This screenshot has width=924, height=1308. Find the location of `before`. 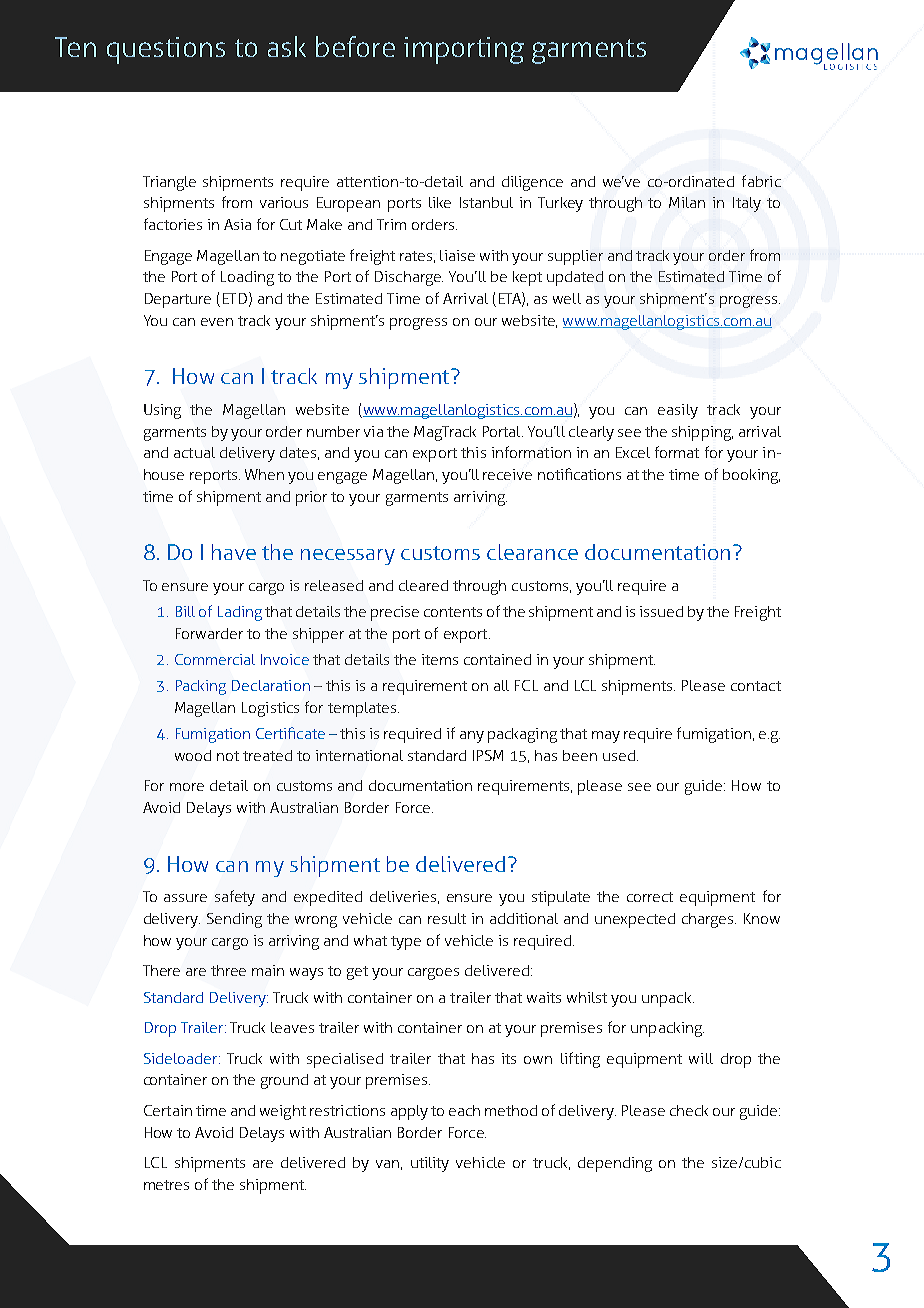

before is located at coordinates (355, 46).
